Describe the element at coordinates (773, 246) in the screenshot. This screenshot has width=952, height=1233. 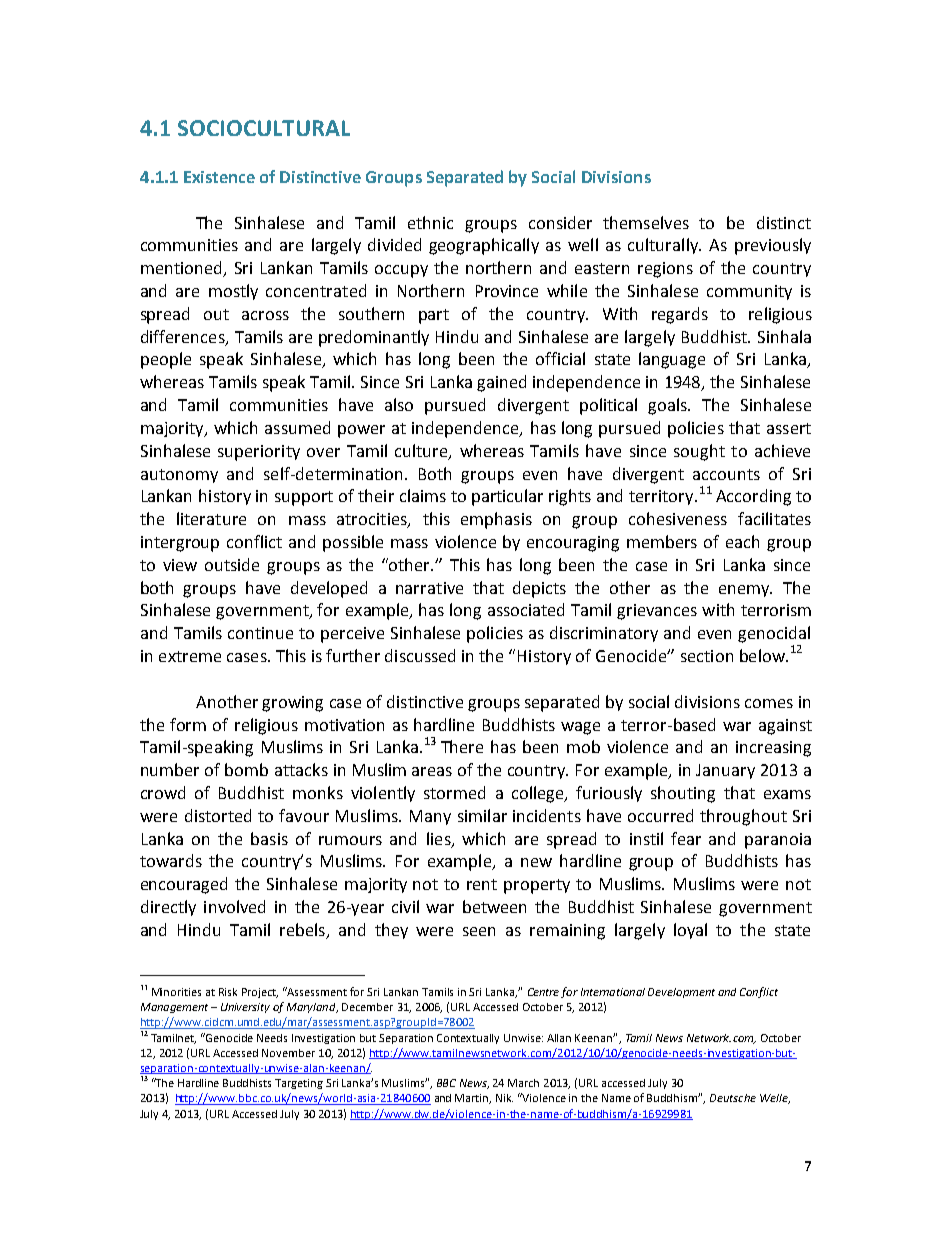
I see `previously` at that location.
